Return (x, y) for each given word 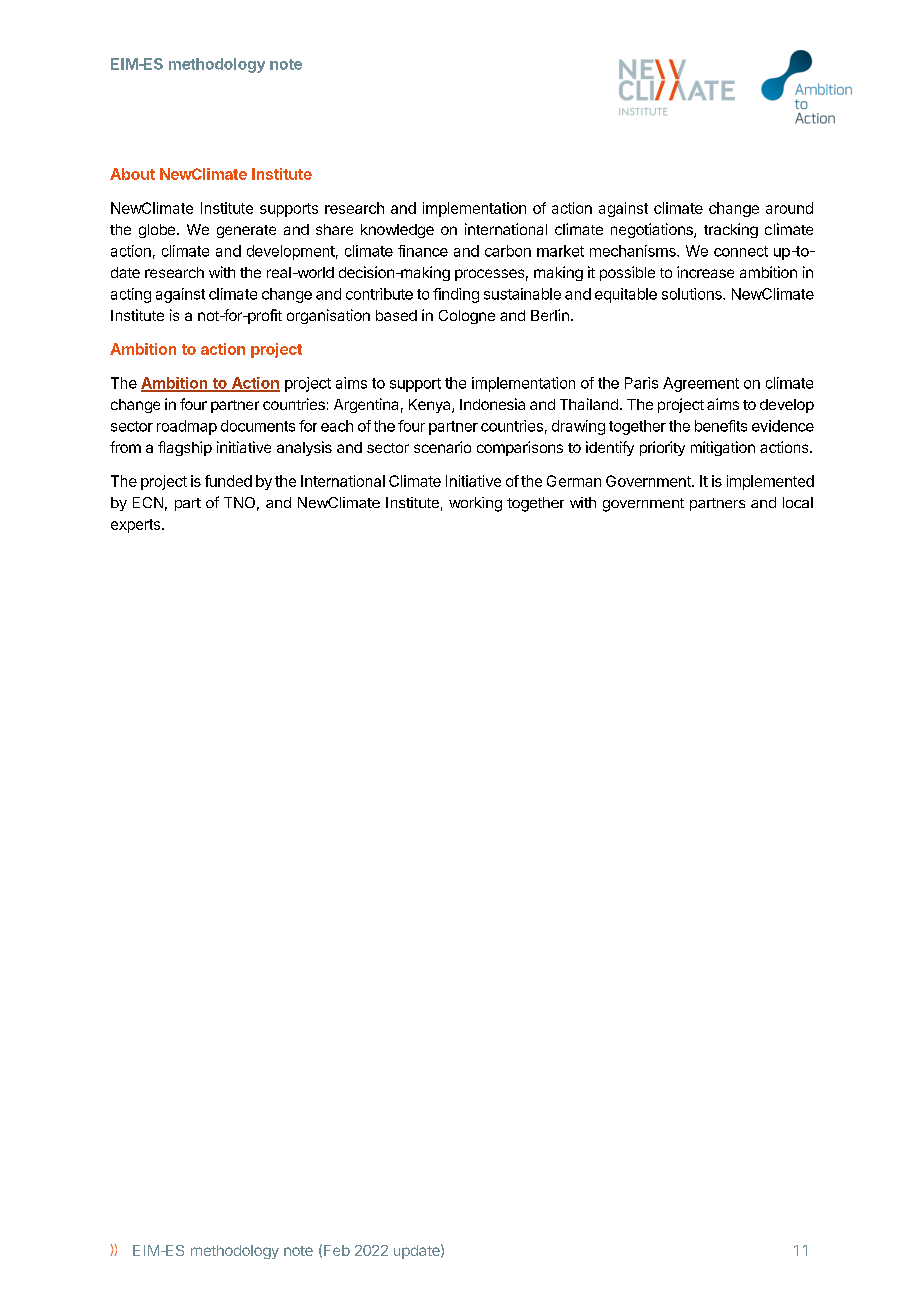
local (798, 502)
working (475, 504)
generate (246, 231)
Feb (337, 1250)
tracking (731, 230)
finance (423, 251)
